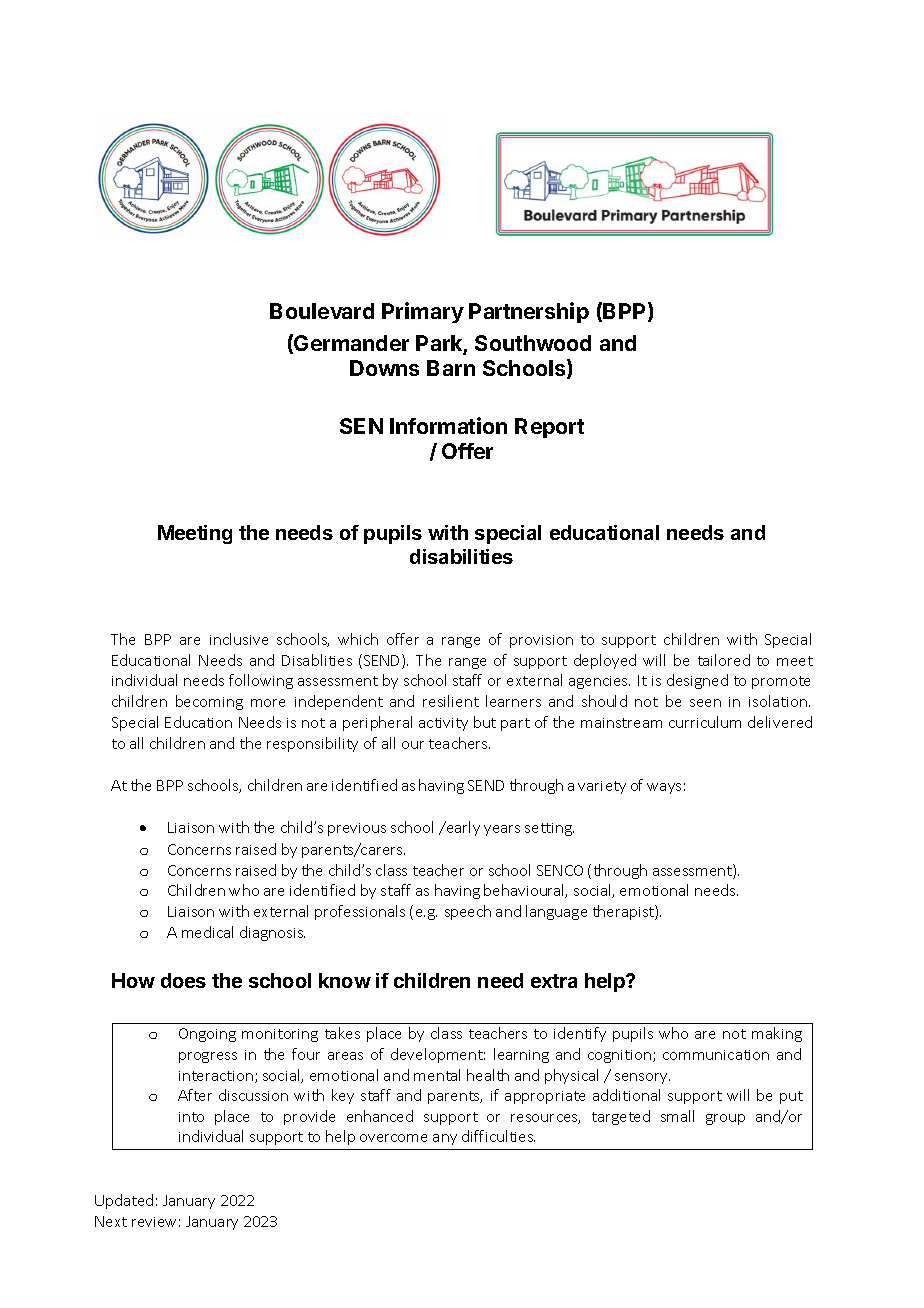  What do you see at coordinates (124, 1201) in the page?
I see `Updated` at bounding box center [124, 1201].
